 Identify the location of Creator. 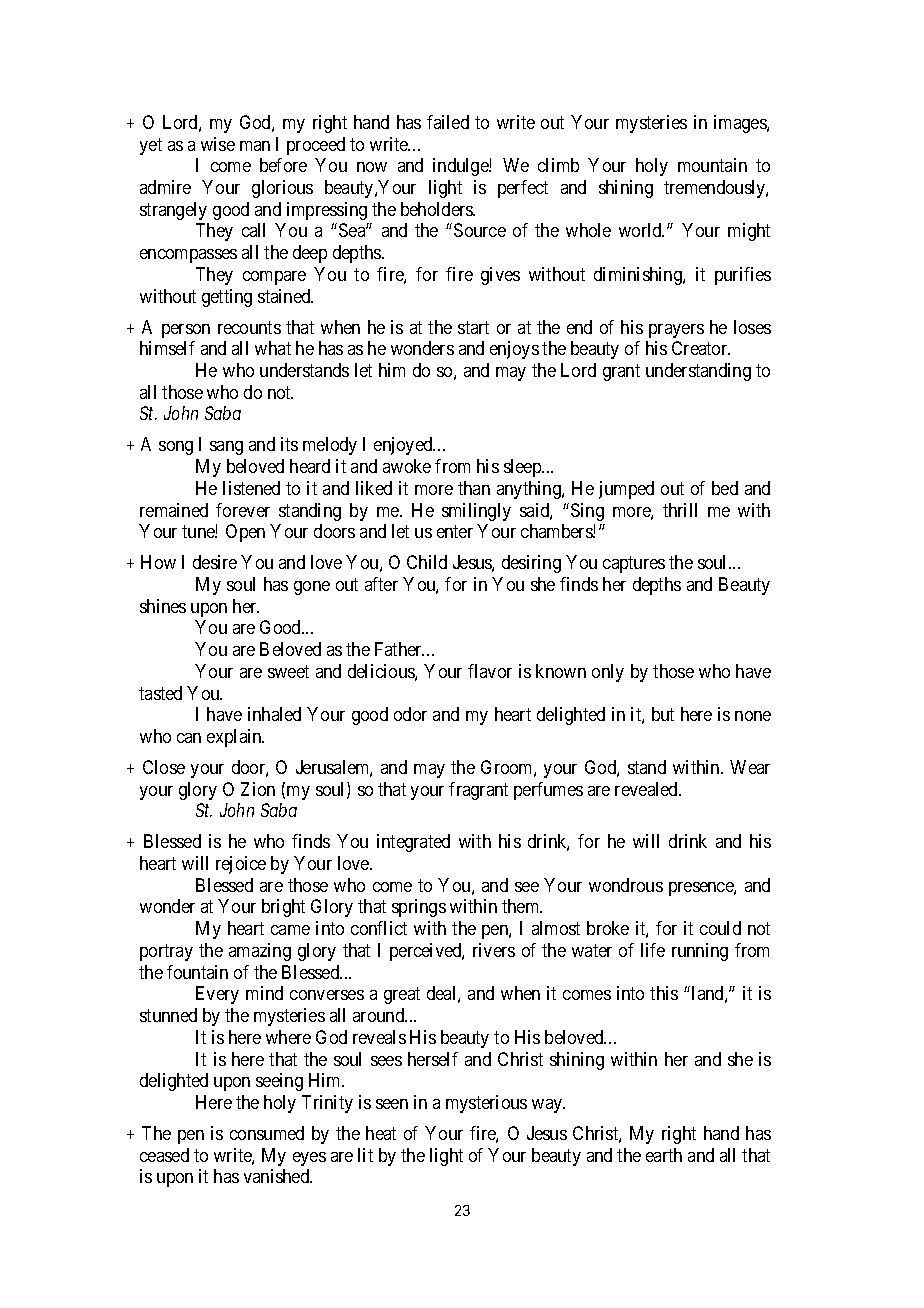
(701, 348).
